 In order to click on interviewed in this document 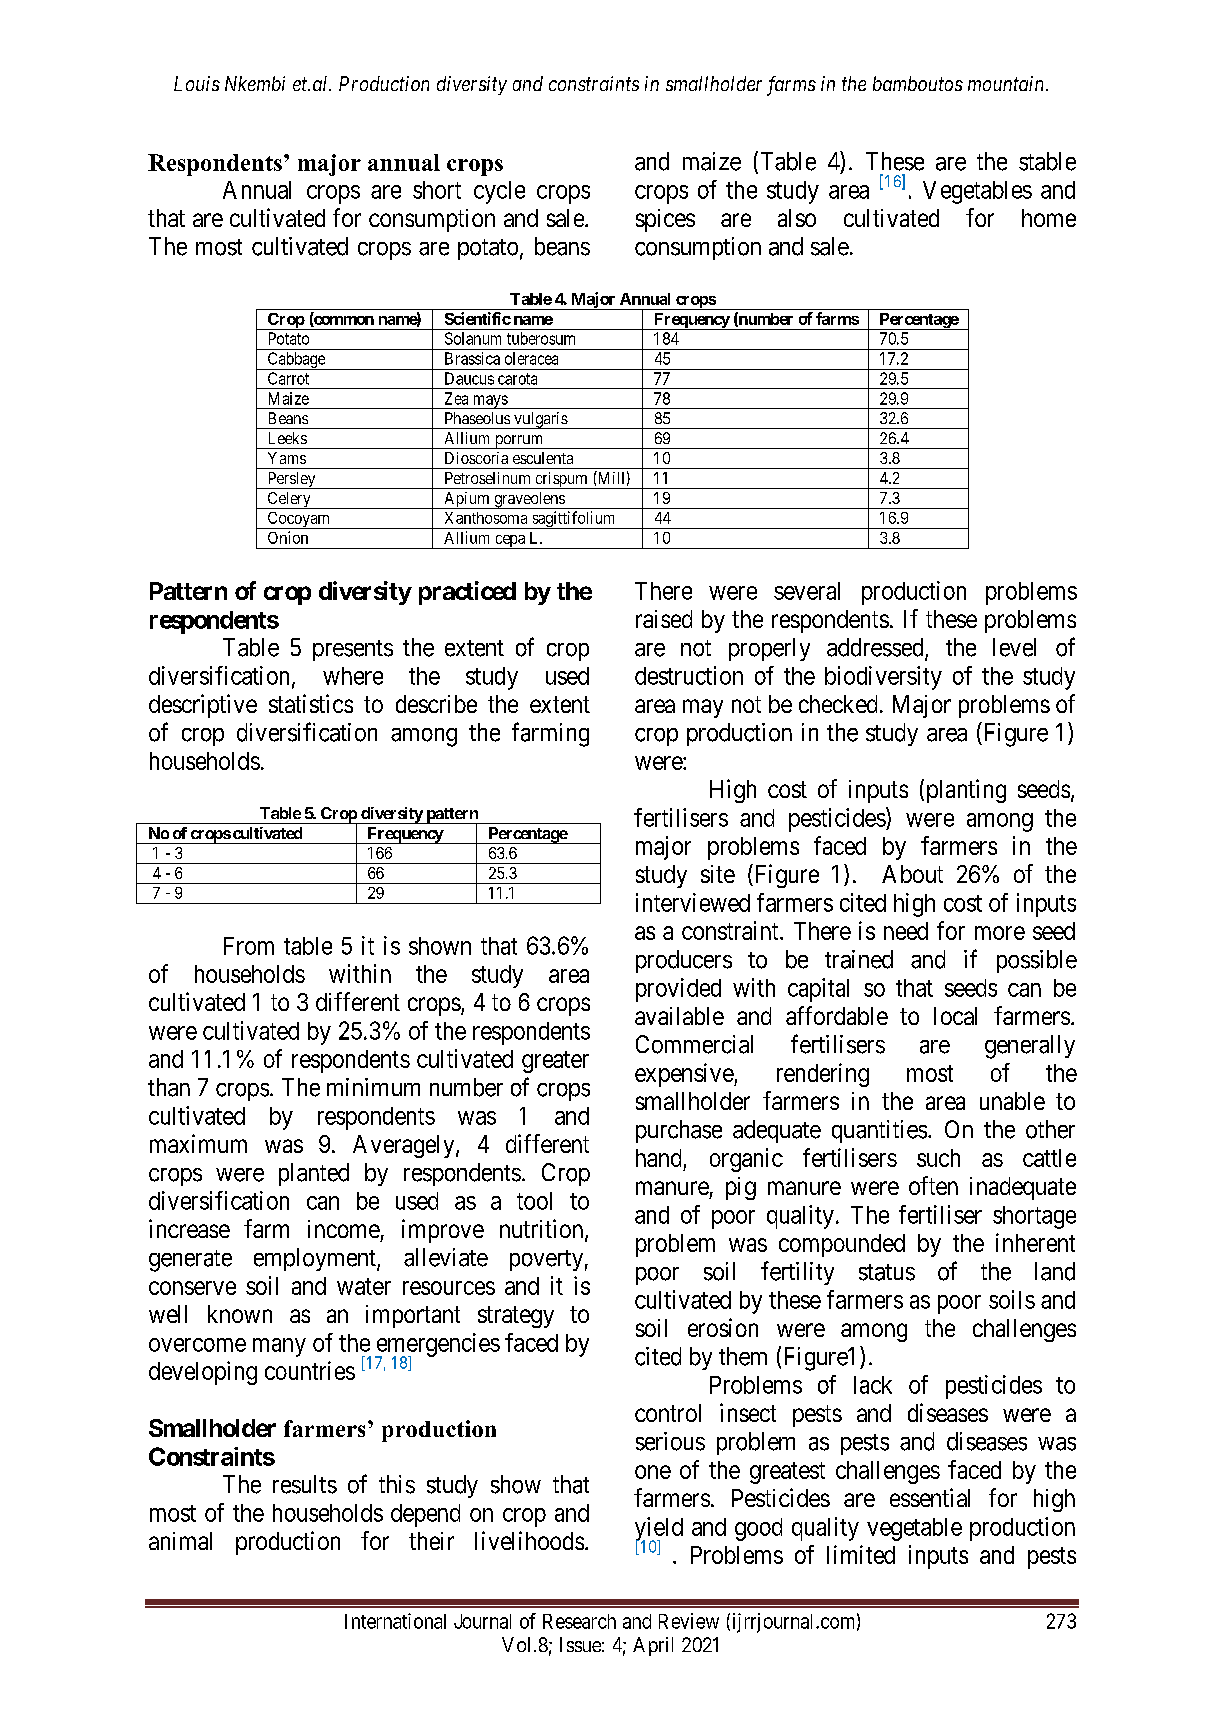, I will do `click(693, 902)`.
